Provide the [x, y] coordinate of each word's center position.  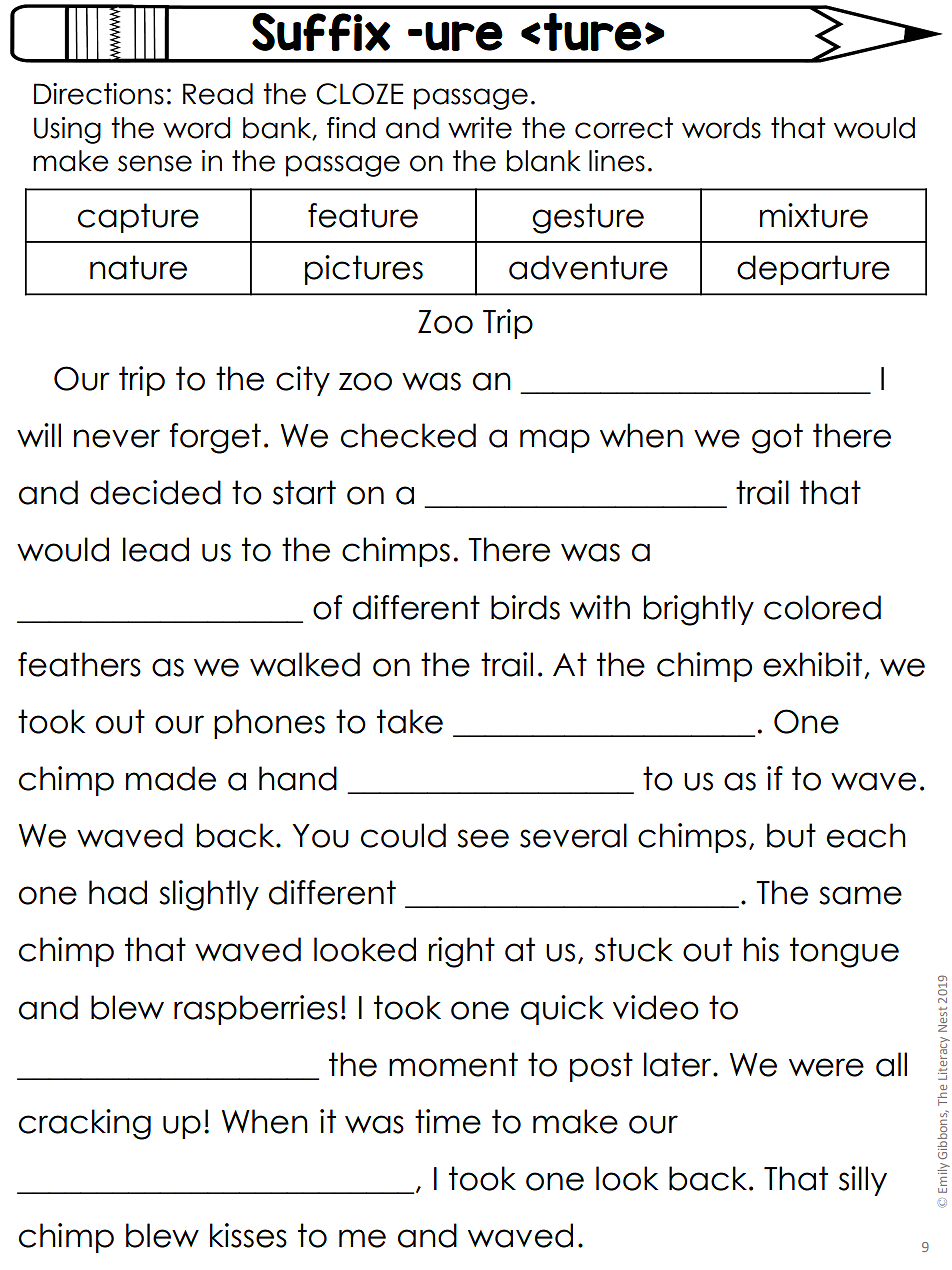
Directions [99, 94]
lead [156, 549]
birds [525, 607]
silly [863, 1181]
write [480, 128]
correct [624, 128]
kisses [248, 1235]
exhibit [812, 664]
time [448, 1121]
